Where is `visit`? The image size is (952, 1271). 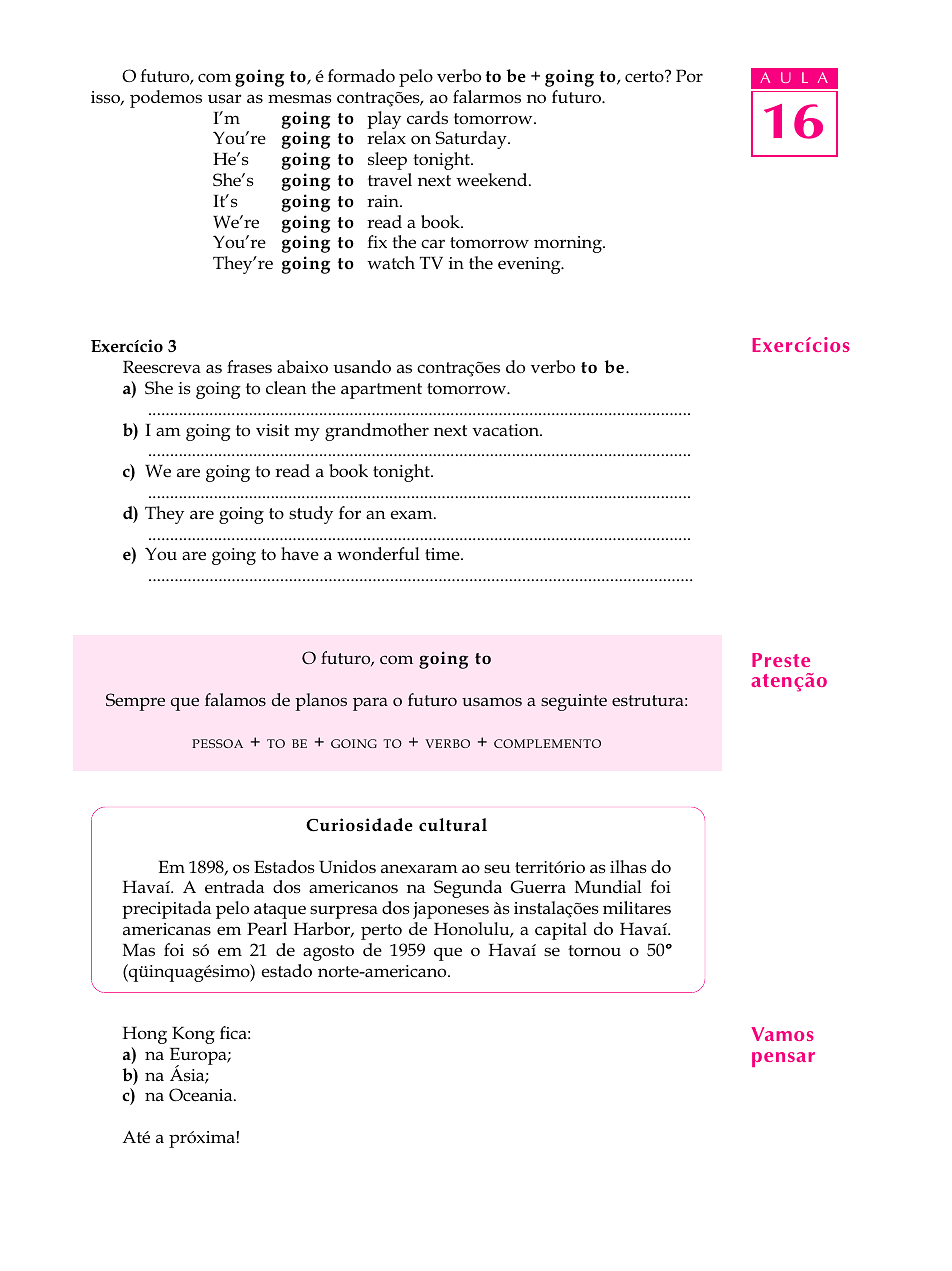
visit is located at coordinates (272, 430).
